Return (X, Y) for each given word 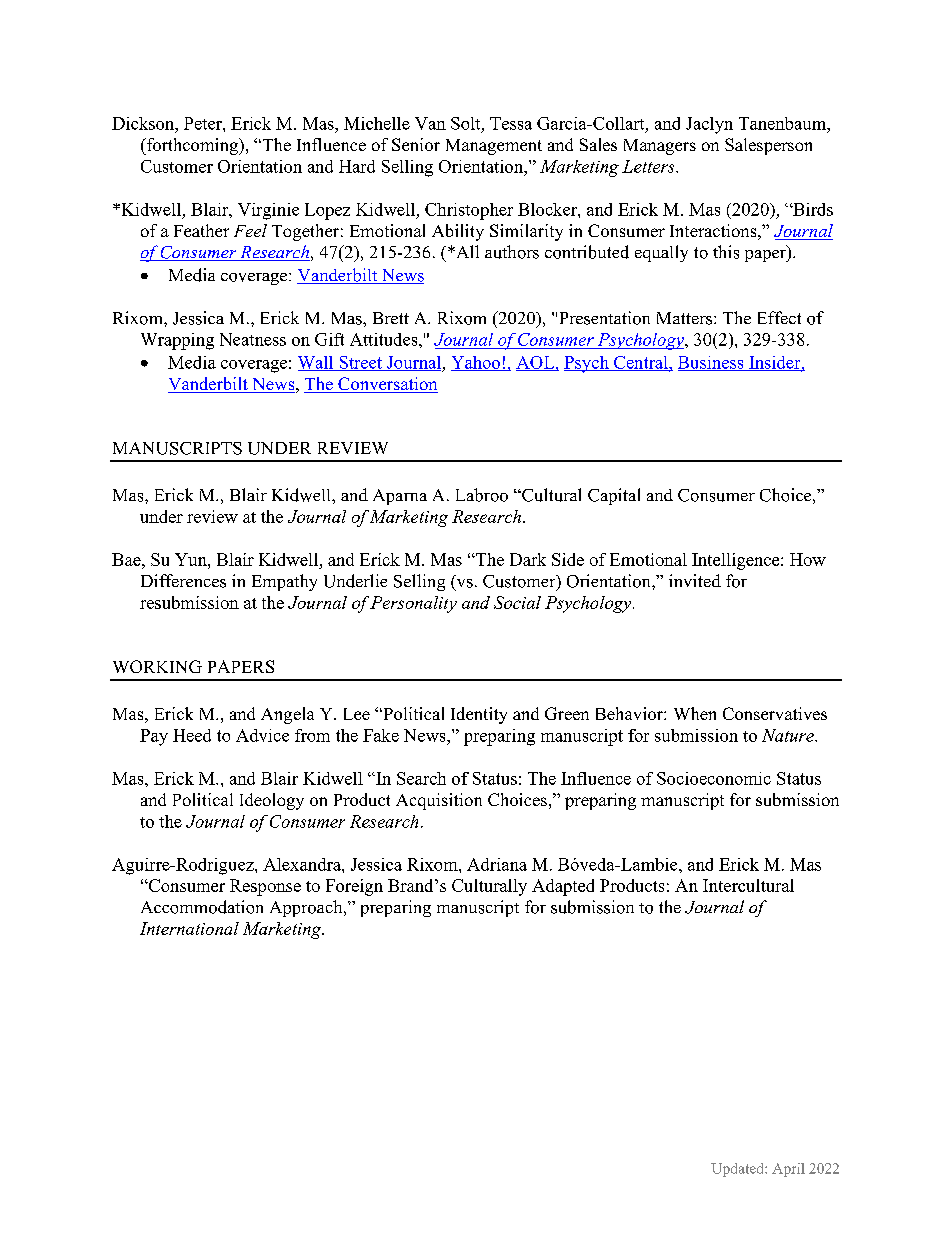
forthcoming (192, 146)
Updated (738, 1170)
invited (695, 580)
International (189, 928)
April (788, 1170)
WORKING (157, 666)
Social (517, 602)
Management (494, 147)
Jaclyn (709, 125)
